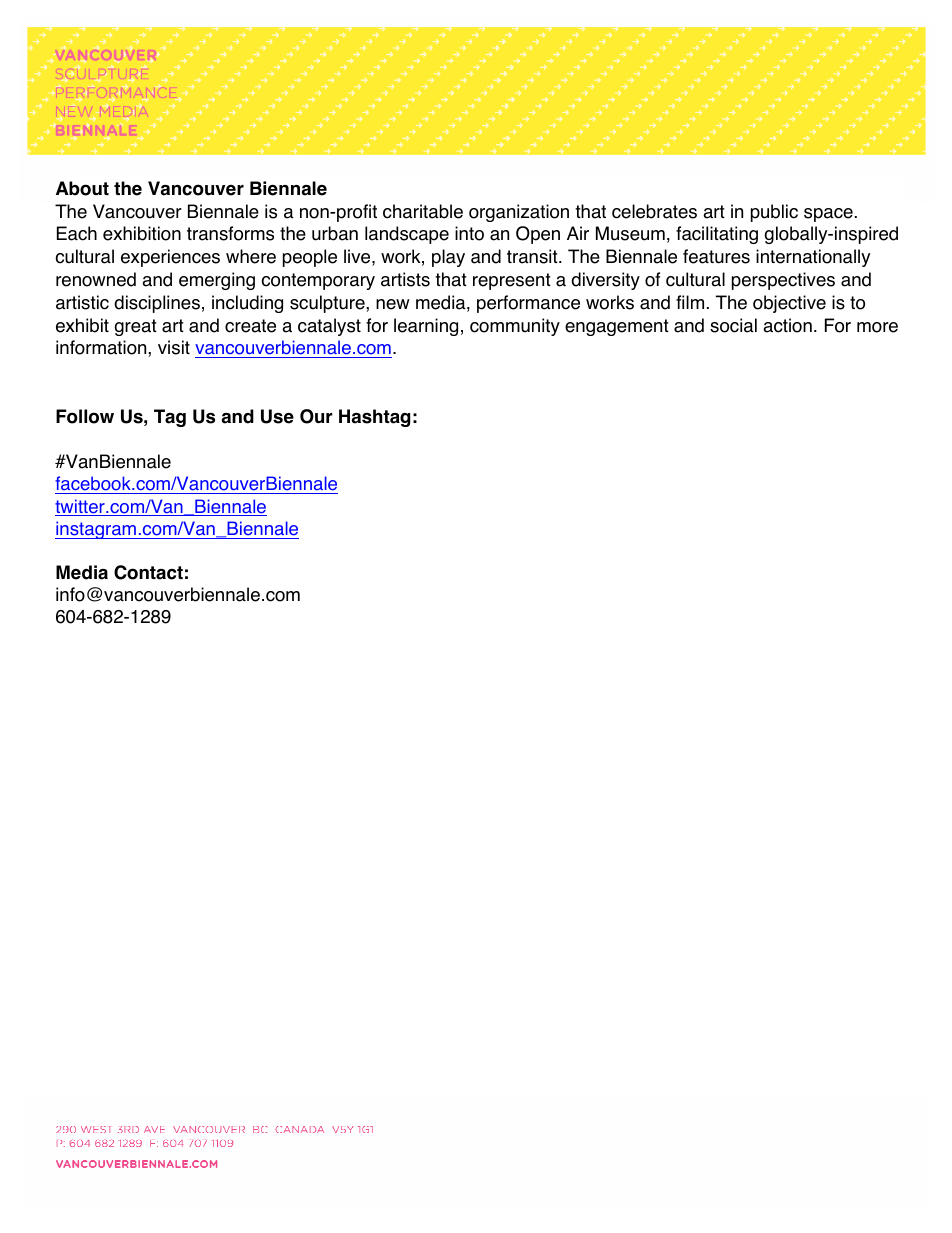 The height and width of the screenshot is (1233, 952). Describe the element at coordinates (148, 572) in the screenshot. I see `Contact` at that location.
